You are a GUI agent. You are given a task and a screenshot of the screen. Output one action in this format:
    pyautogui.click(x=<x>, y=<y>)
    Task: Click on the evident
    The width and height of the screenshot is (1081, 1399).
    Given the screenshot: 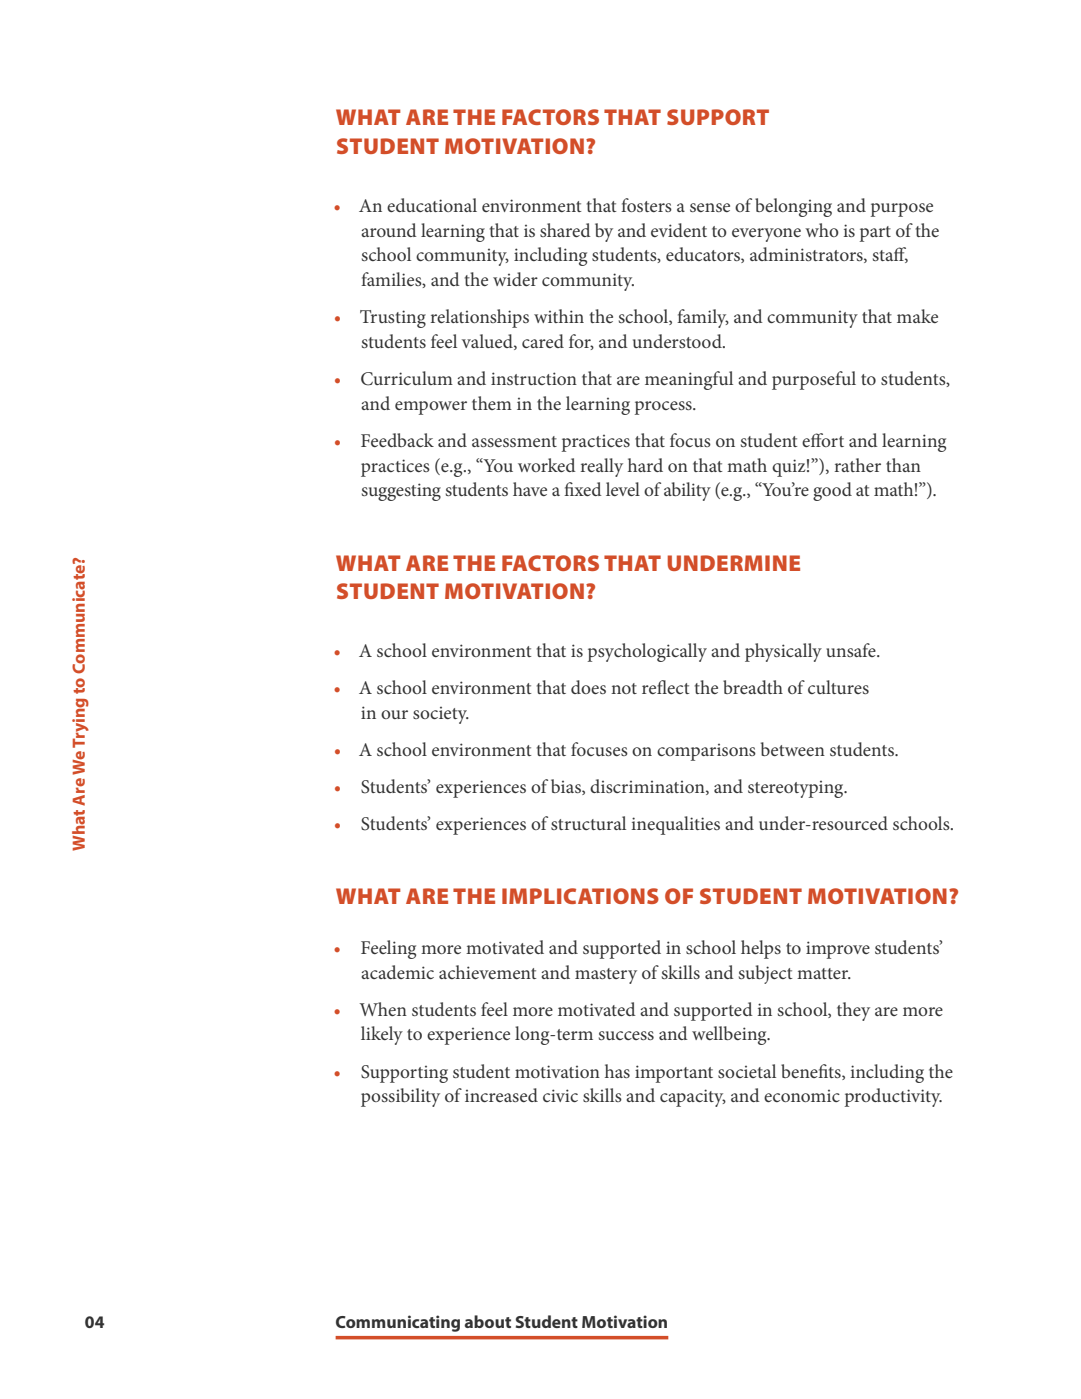 What is the action you would take?
    pyautogui.click(x=679, y=230)
